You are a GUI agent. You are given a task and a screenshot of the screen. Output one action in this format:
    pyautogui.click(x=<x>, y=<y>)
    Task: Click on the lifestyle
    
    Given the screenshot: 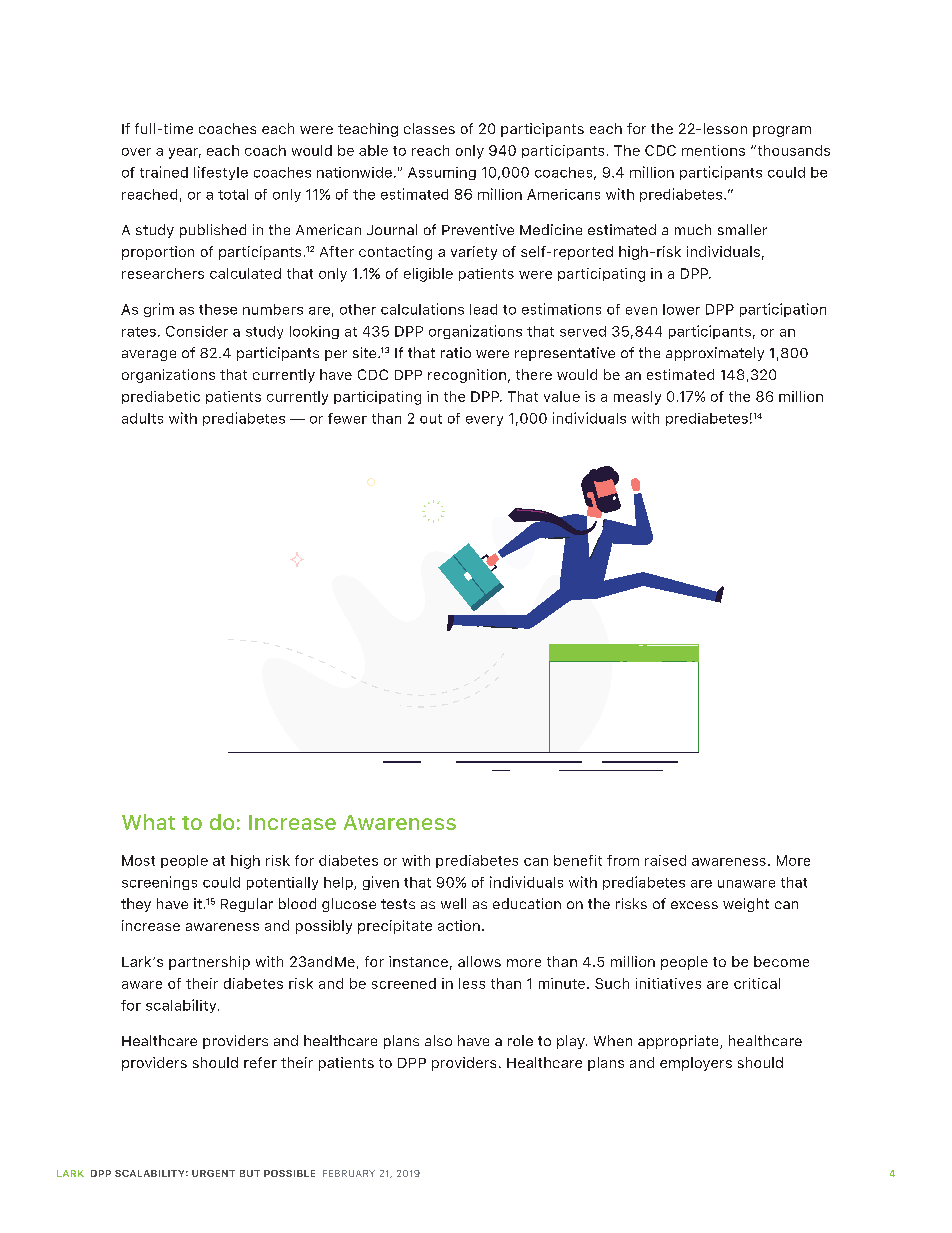 What is the action you would take?
    pyautogui.click(x=221, y=173)
